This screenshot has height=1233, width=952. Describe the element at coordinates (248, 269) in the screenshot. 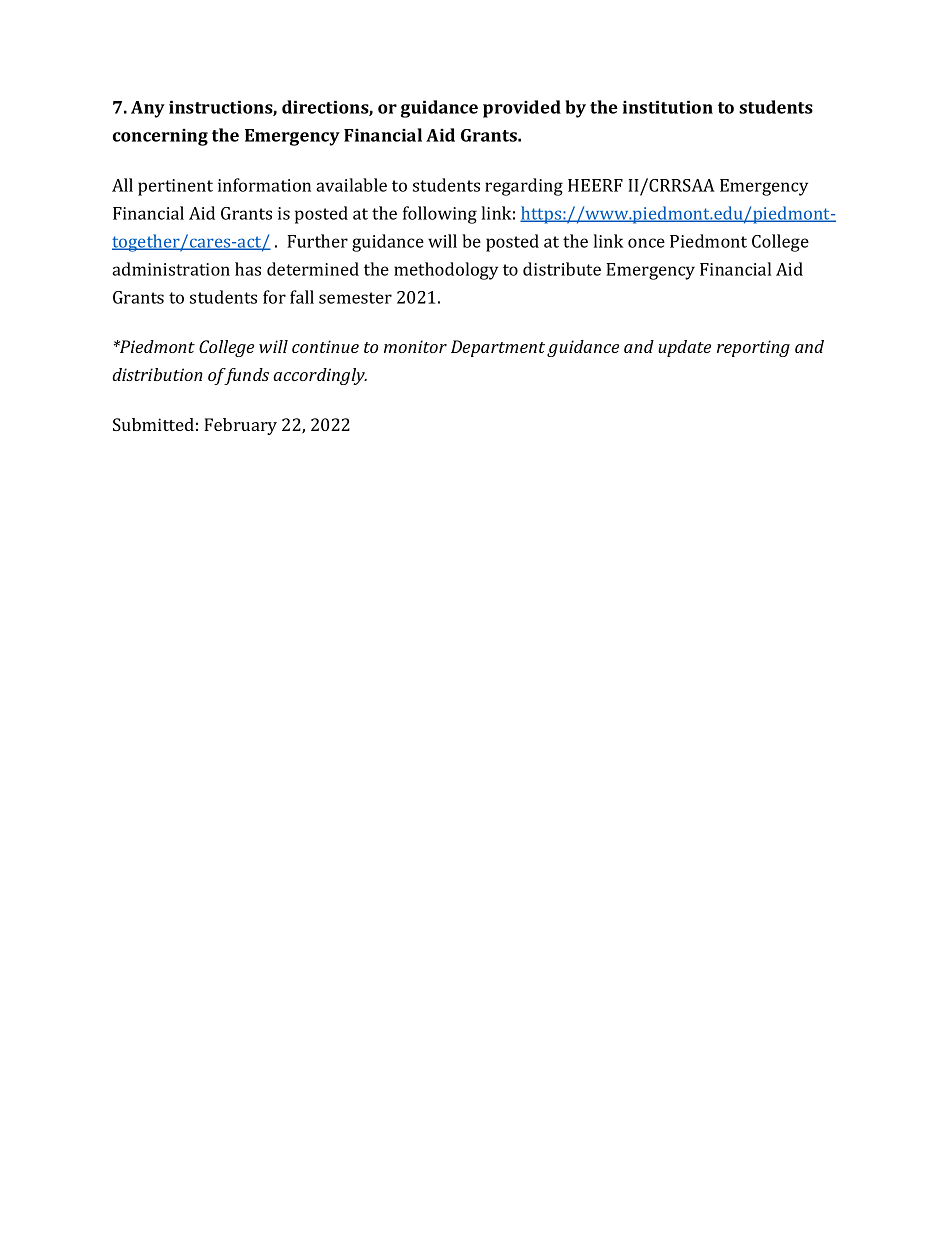

I see `has` at that location.
